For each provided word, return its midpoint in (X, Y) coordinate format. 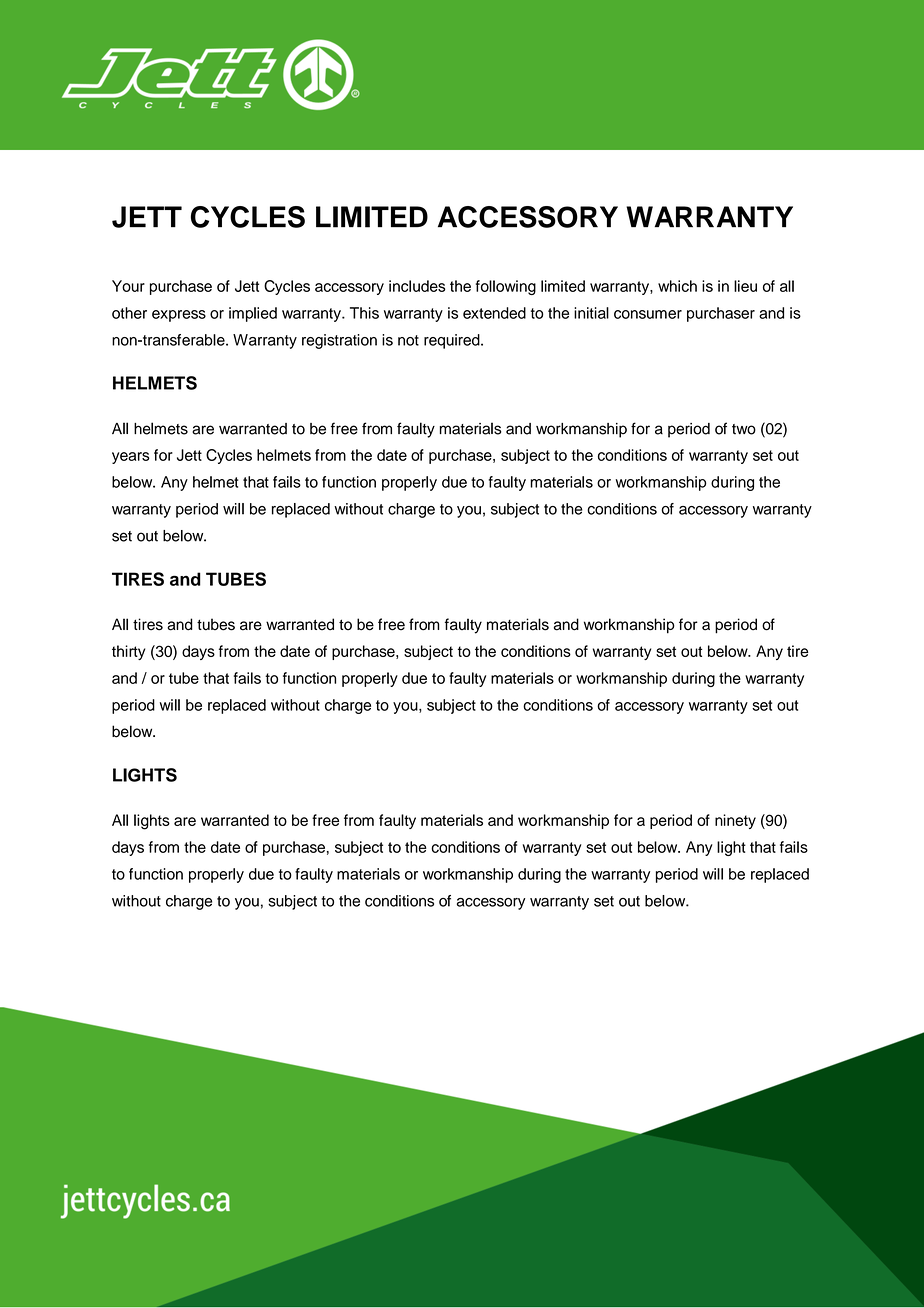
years (131, 458)
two (744, 429)
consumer (648, 314)
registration (339, 341)
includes (417, 286)
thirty (128, 652)
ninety (735, 821)
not (408, 340)
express (179, 316)
